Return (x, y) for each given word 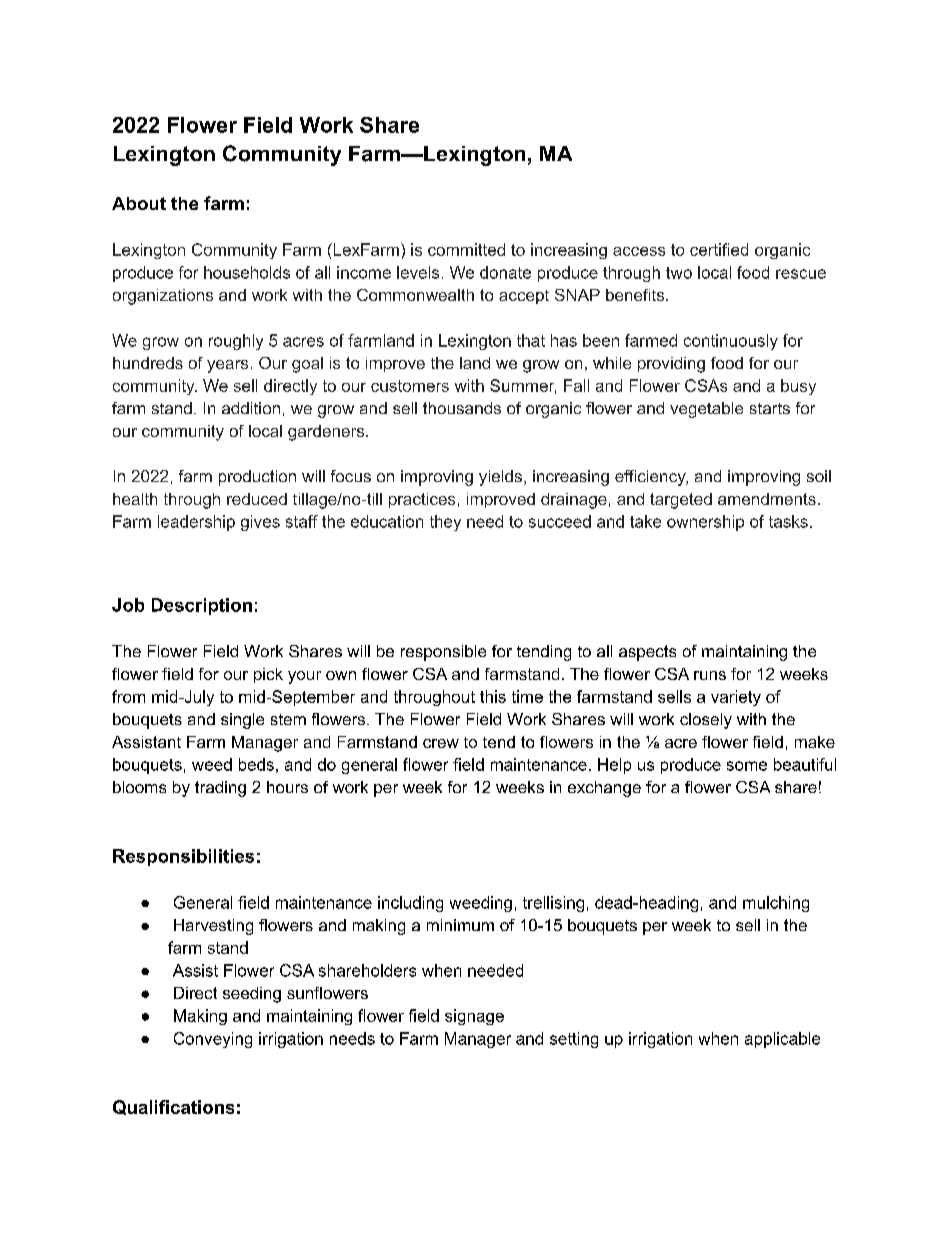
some (747, 766)
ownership (705, 523)
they (445, 523)
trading (220, 789)
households (247, 272)
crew (441, 743)
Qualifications (173, 1107)
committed (466, 249)
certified (719, 249)
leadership (196, 523)
